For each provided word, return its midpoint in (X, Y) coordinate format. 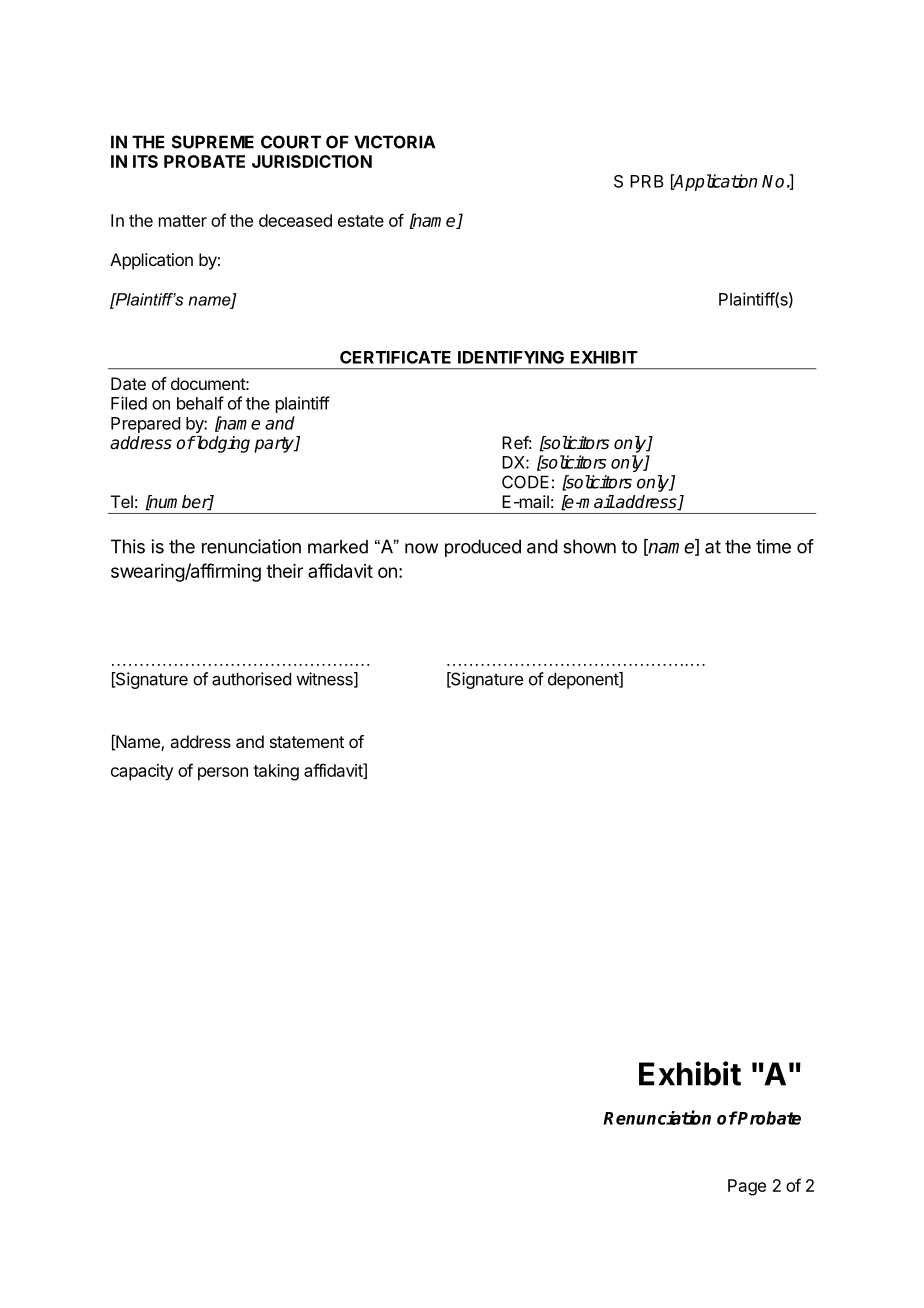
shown (589, 546)
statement (307, 742)
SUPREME (213, 142)
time (773, 546)
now (421, 548)
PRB (646, 181)
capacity (142, 772)
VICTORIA (394, 142)
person (223, 774)
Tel (122, 501)
